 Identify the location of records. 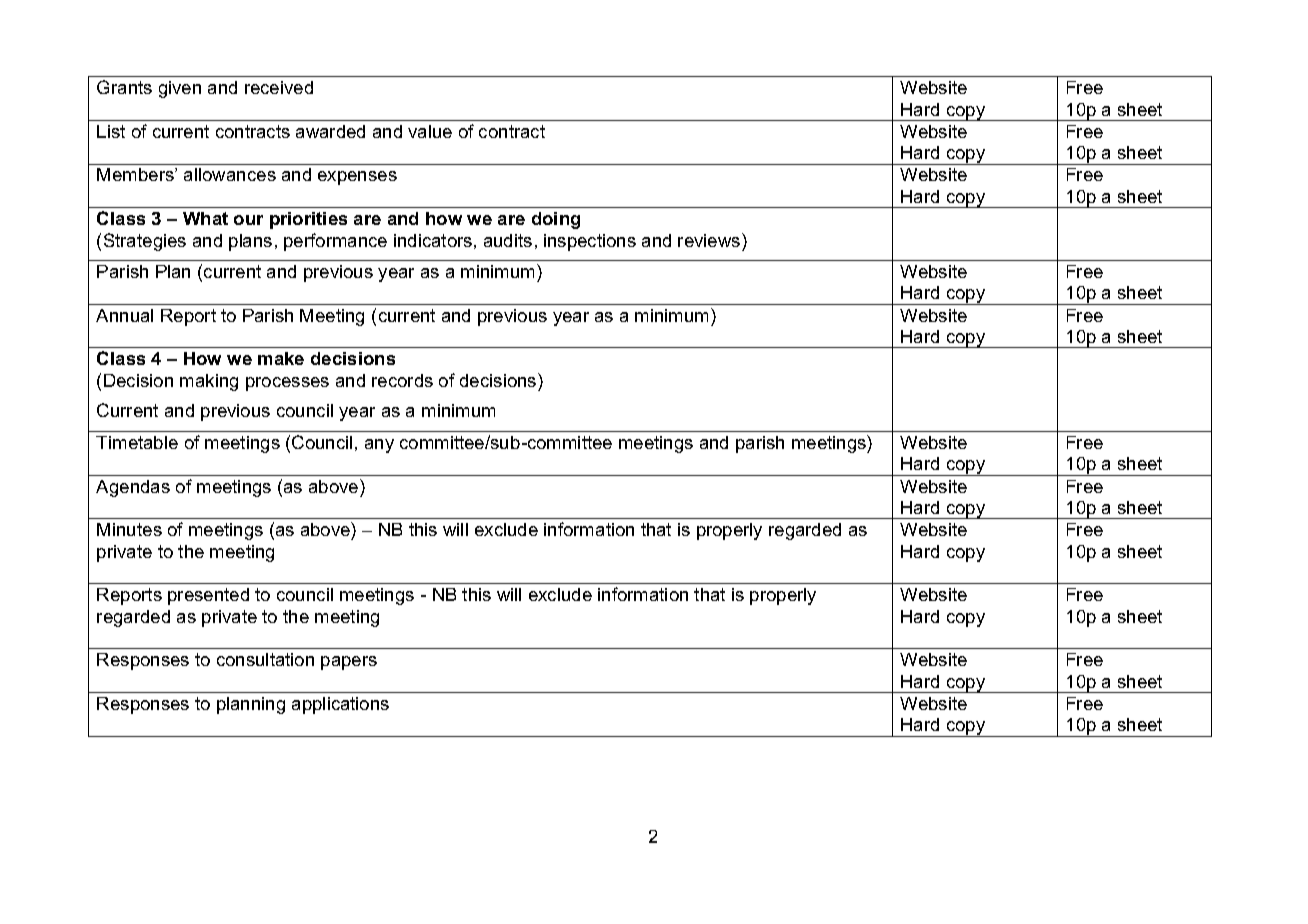
(402, 380).
